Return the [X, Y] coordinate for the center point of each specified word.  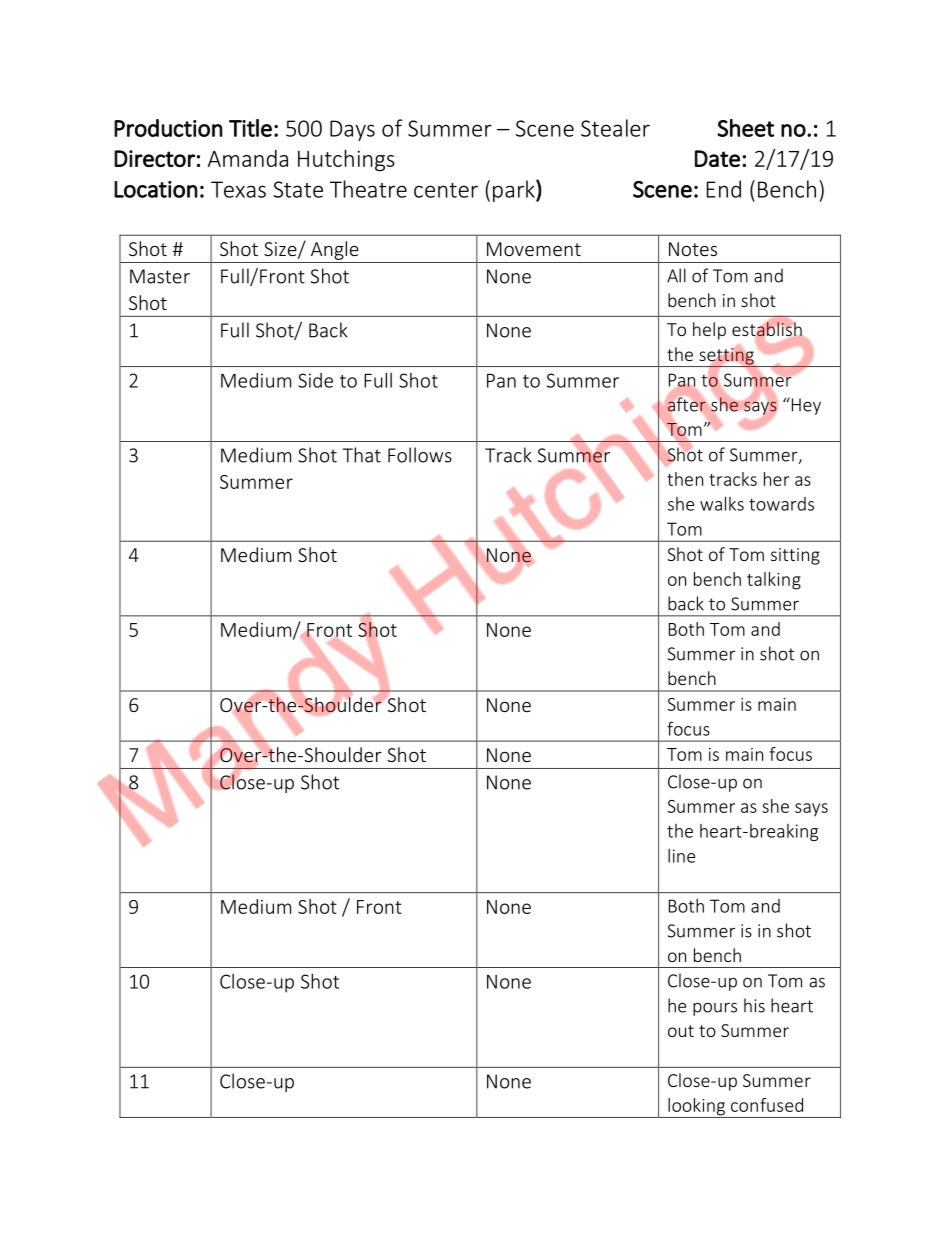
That [362, 455]
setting [726, 356]
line [681, 856]
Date [717, 158]
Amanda [248, 158]
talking [774, 581]
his [754, 1005]
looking [696, 1108]
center [446, 190]
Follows [420, 455]
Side [315, 380]
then [685, 479]
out [681, 1031]
